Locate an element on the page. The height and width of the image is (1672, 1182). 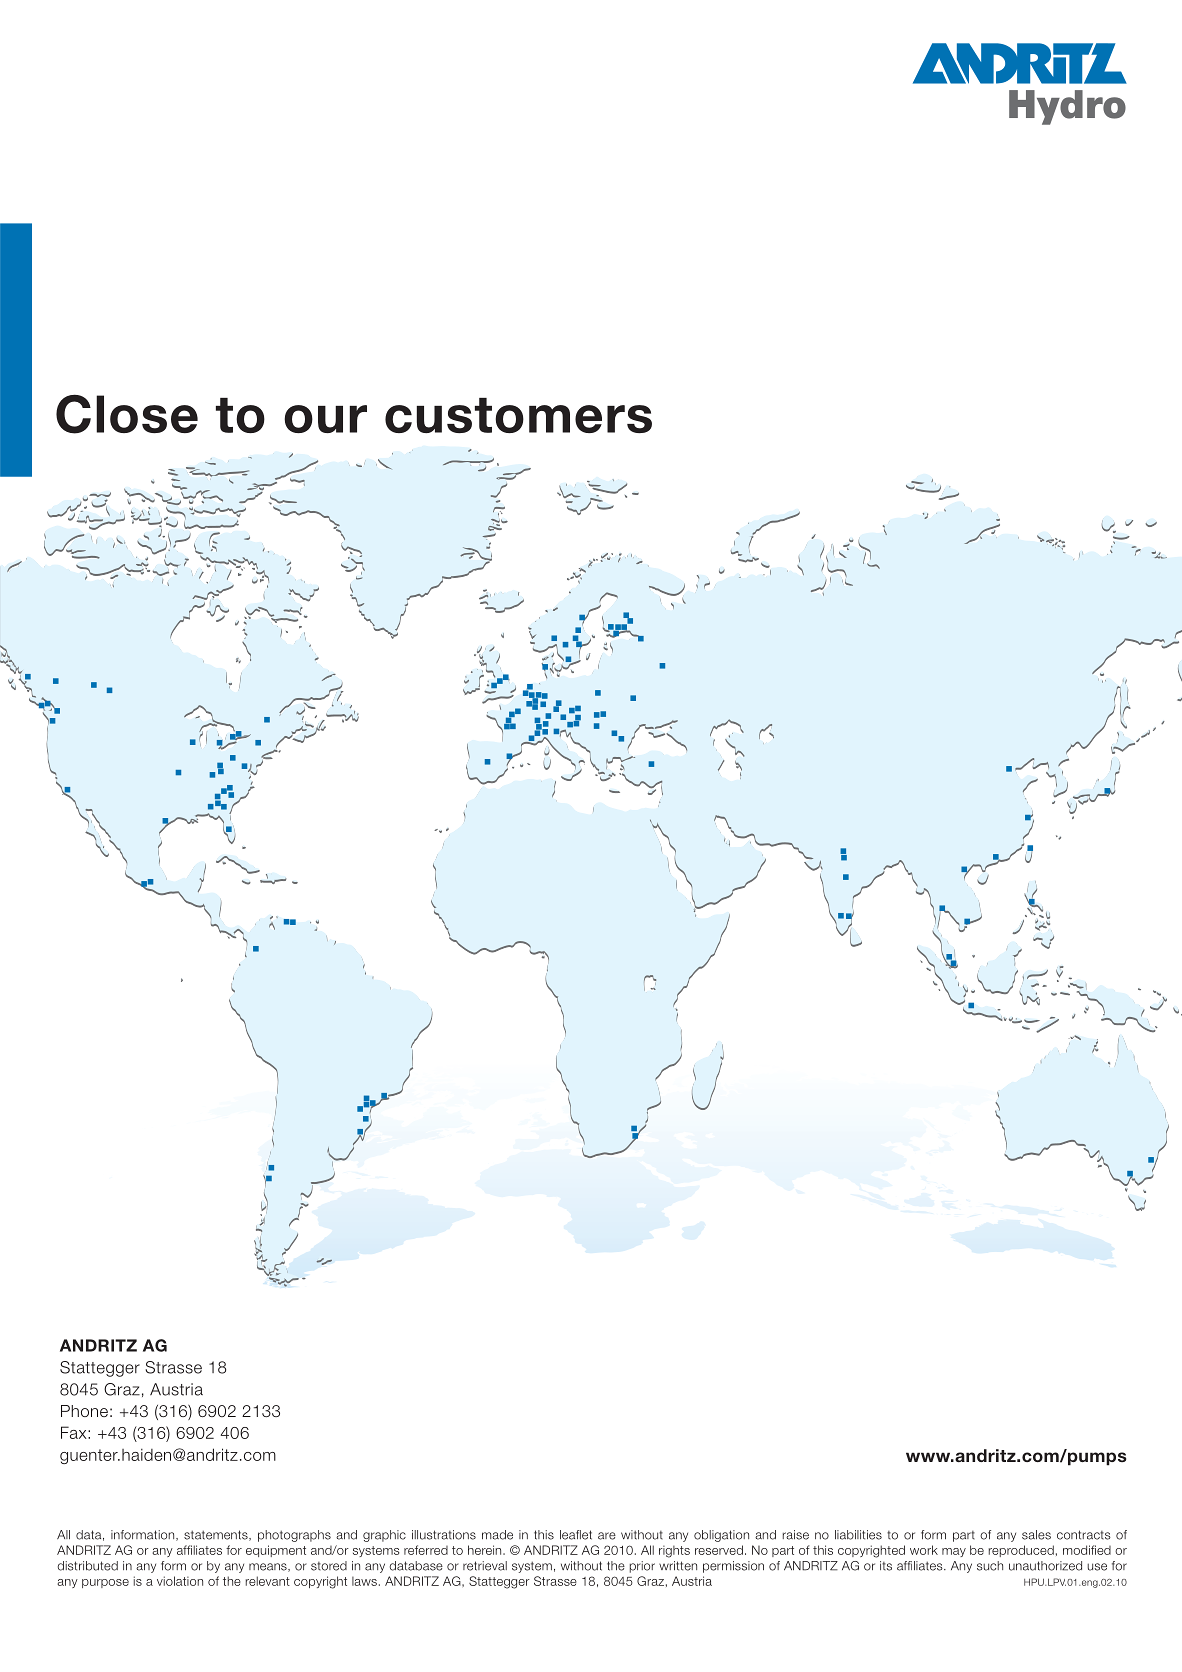
photographs is located at coordinates (294, 1536).
